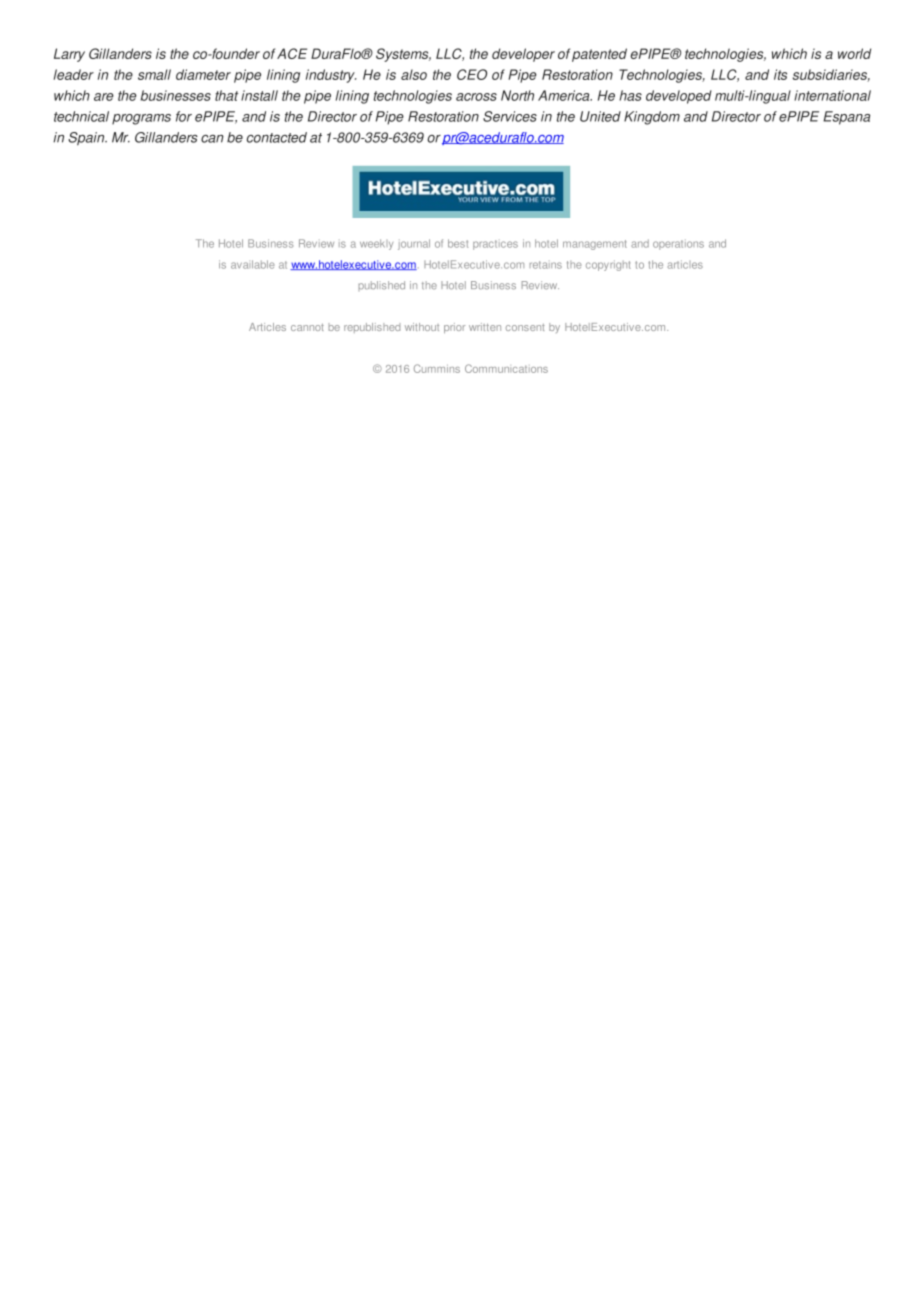 The height and width of the screenshot is (1308, 924). I want to click on Spain, so click(87, 139).
